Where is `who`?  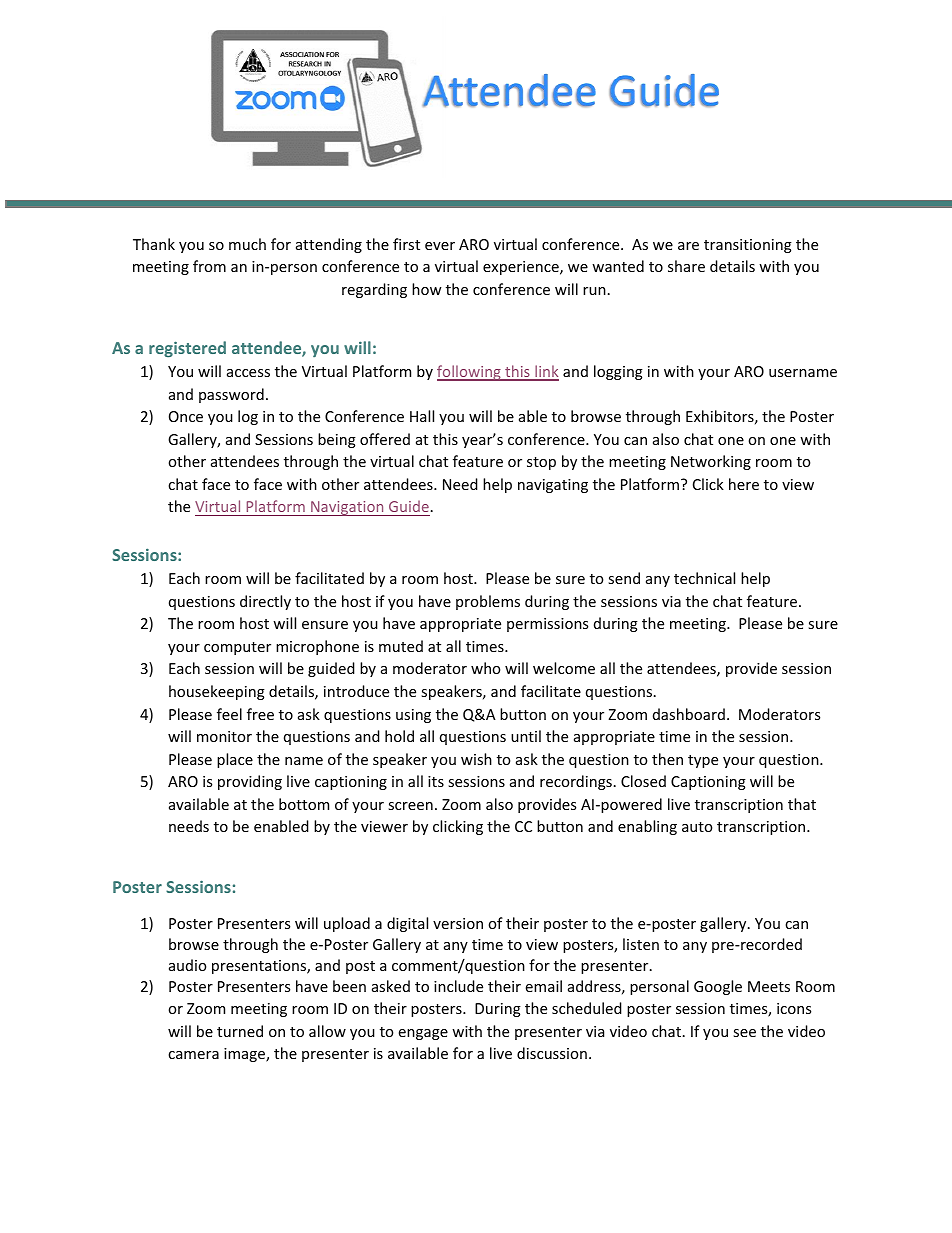
who is located at coordinates (485, 668).
